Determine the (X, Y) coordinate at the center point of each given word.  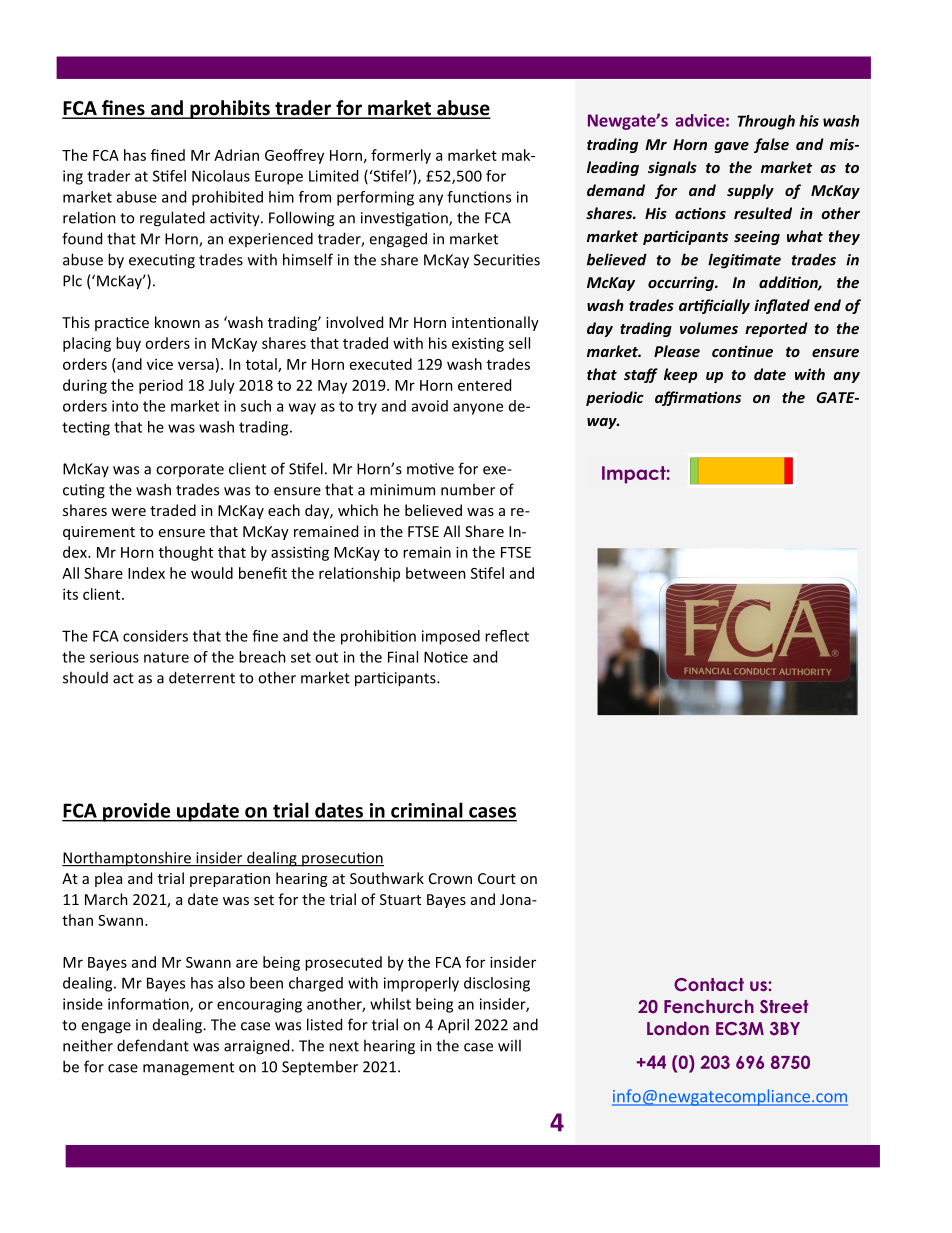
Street (784, 1007)
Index (146, 573)
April (453, 1026)
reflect (507, 636)
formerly (401, 156)
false (771, 145)
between (436, 573)
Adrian (236, 155)
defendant (153, 1045)
